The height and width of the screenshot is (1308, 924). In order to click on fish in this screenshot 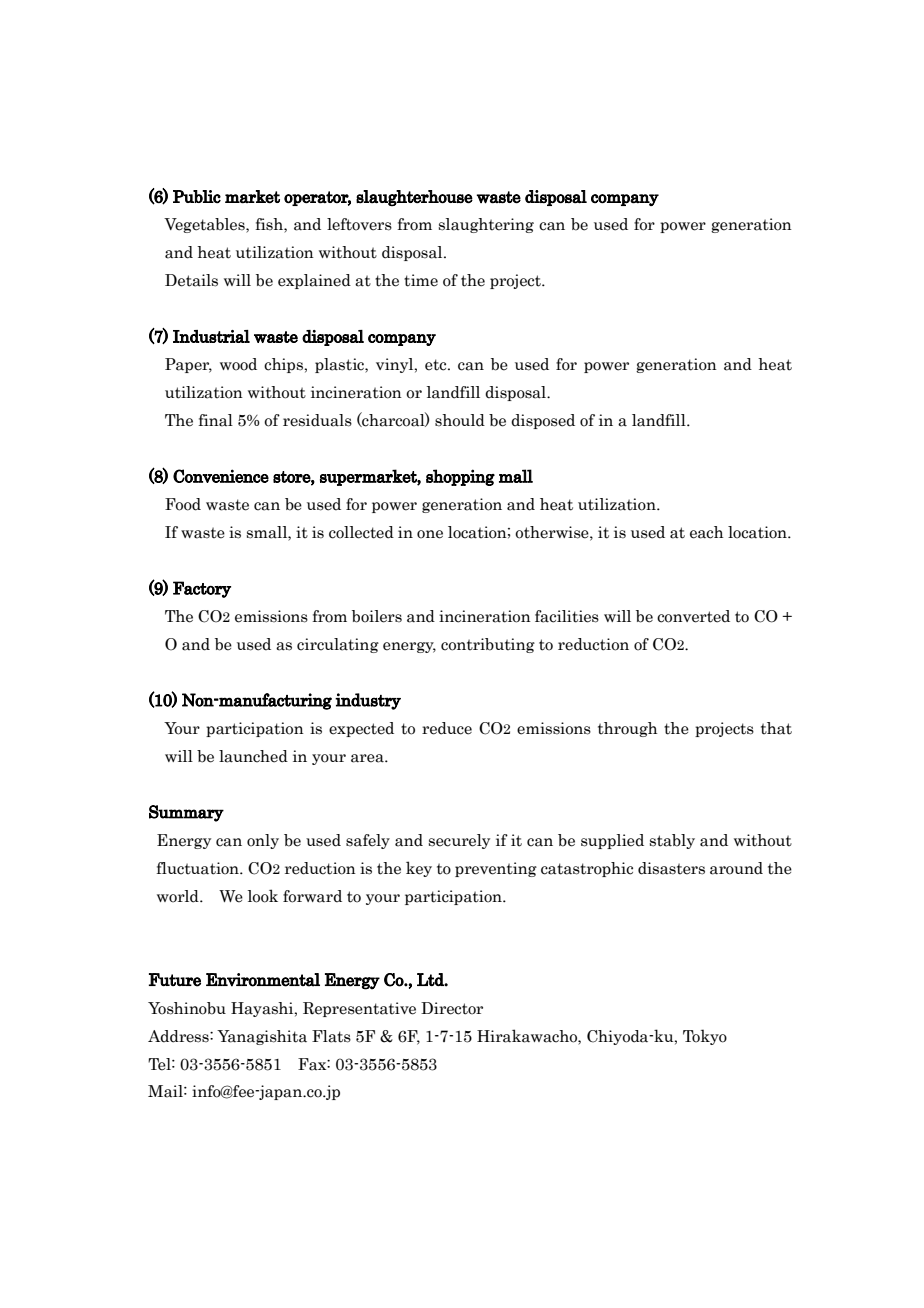, I will do `click(270, 225)`.
